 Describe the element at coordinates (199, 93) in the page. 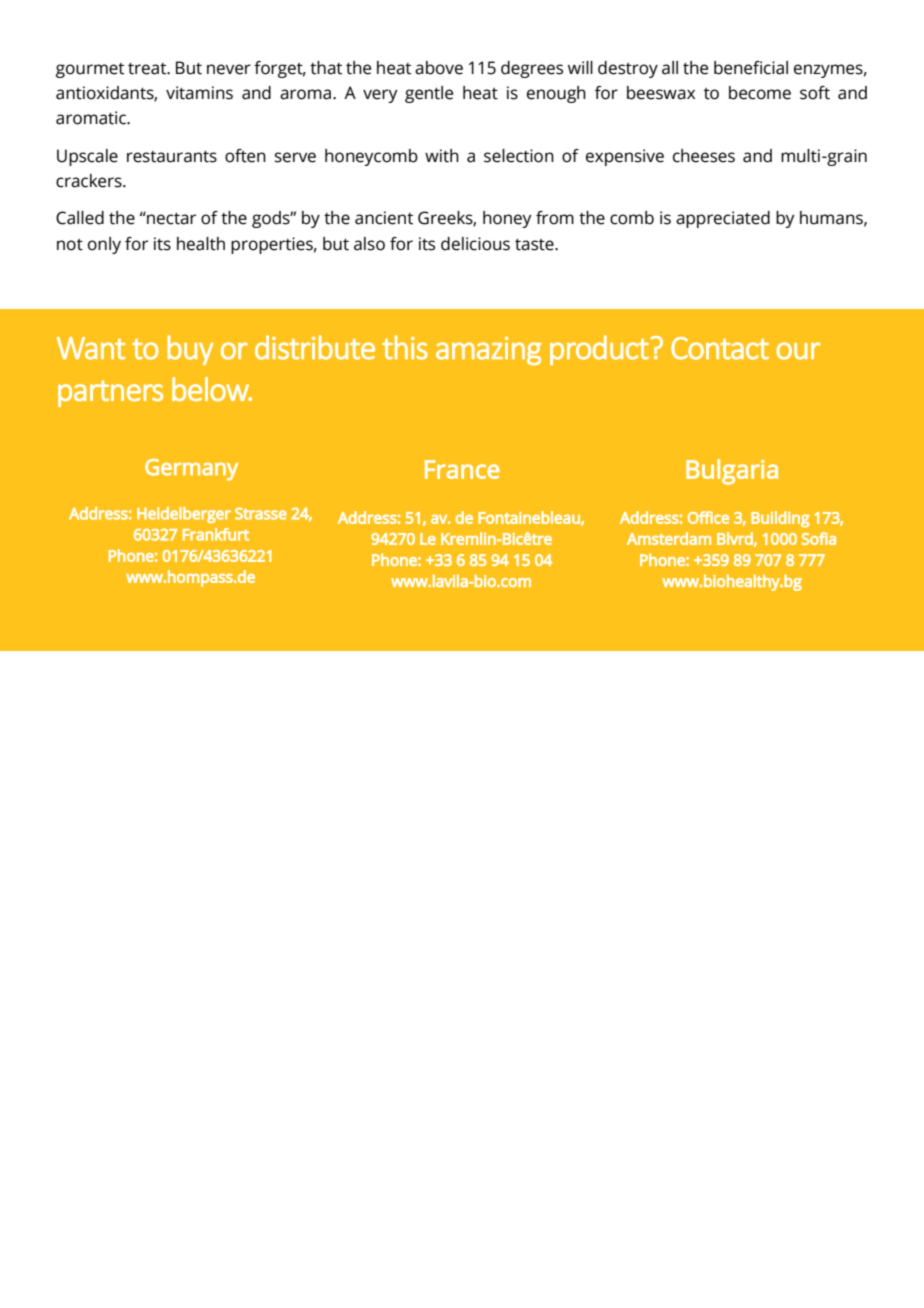

I see `vitamins` at that location.
